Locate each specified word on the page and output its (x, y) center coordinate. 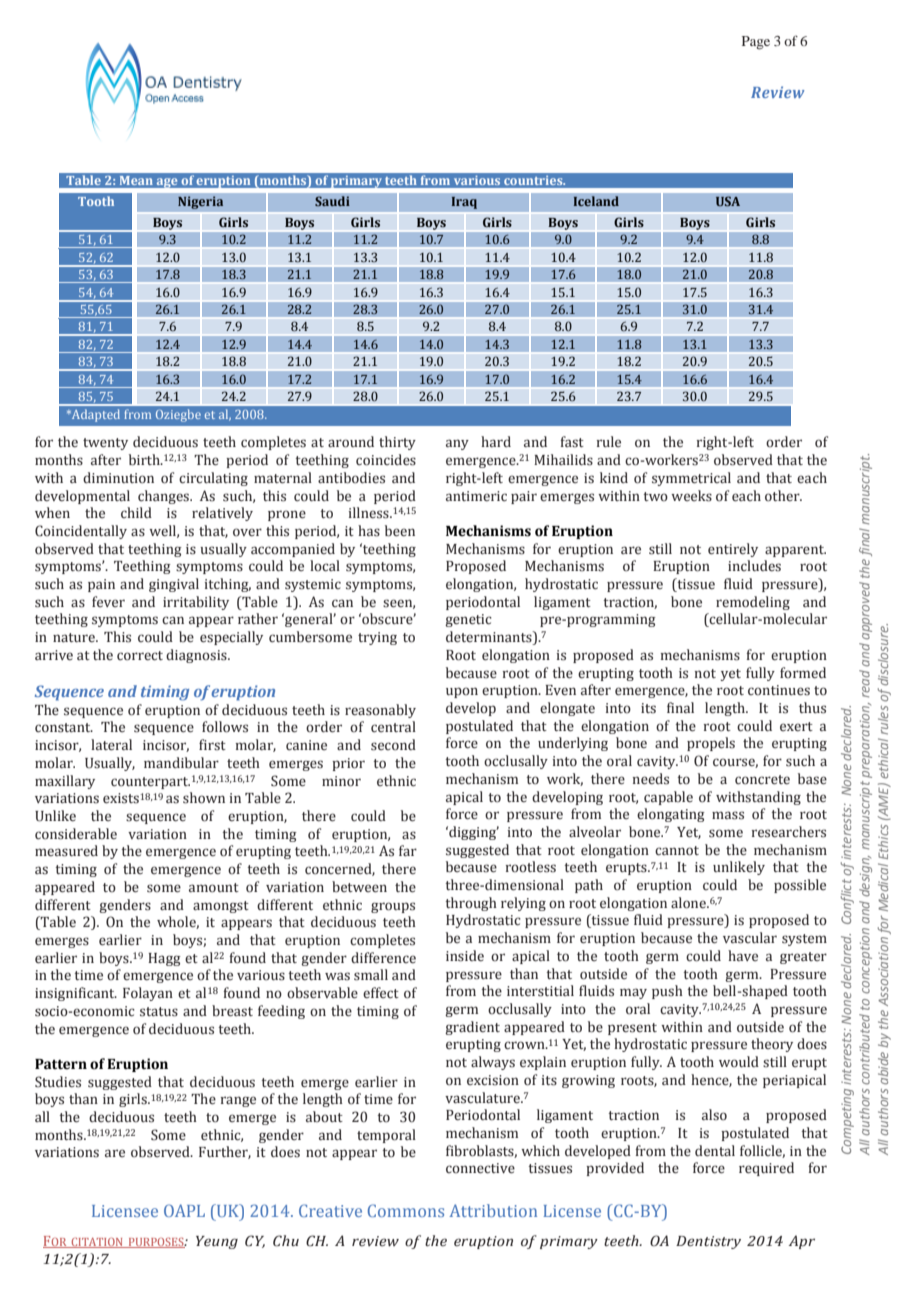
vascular (750, 938)
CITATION (97, 1243)
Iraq (464, 202)
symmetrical (691, 479)
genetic (468, 620)
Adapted (94, 415)
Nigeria (201, 202)
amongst (221, 907)
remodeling (753, 603)
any (457, 444)
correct (140, 656)
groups (393, 907)
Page (756, 43)
